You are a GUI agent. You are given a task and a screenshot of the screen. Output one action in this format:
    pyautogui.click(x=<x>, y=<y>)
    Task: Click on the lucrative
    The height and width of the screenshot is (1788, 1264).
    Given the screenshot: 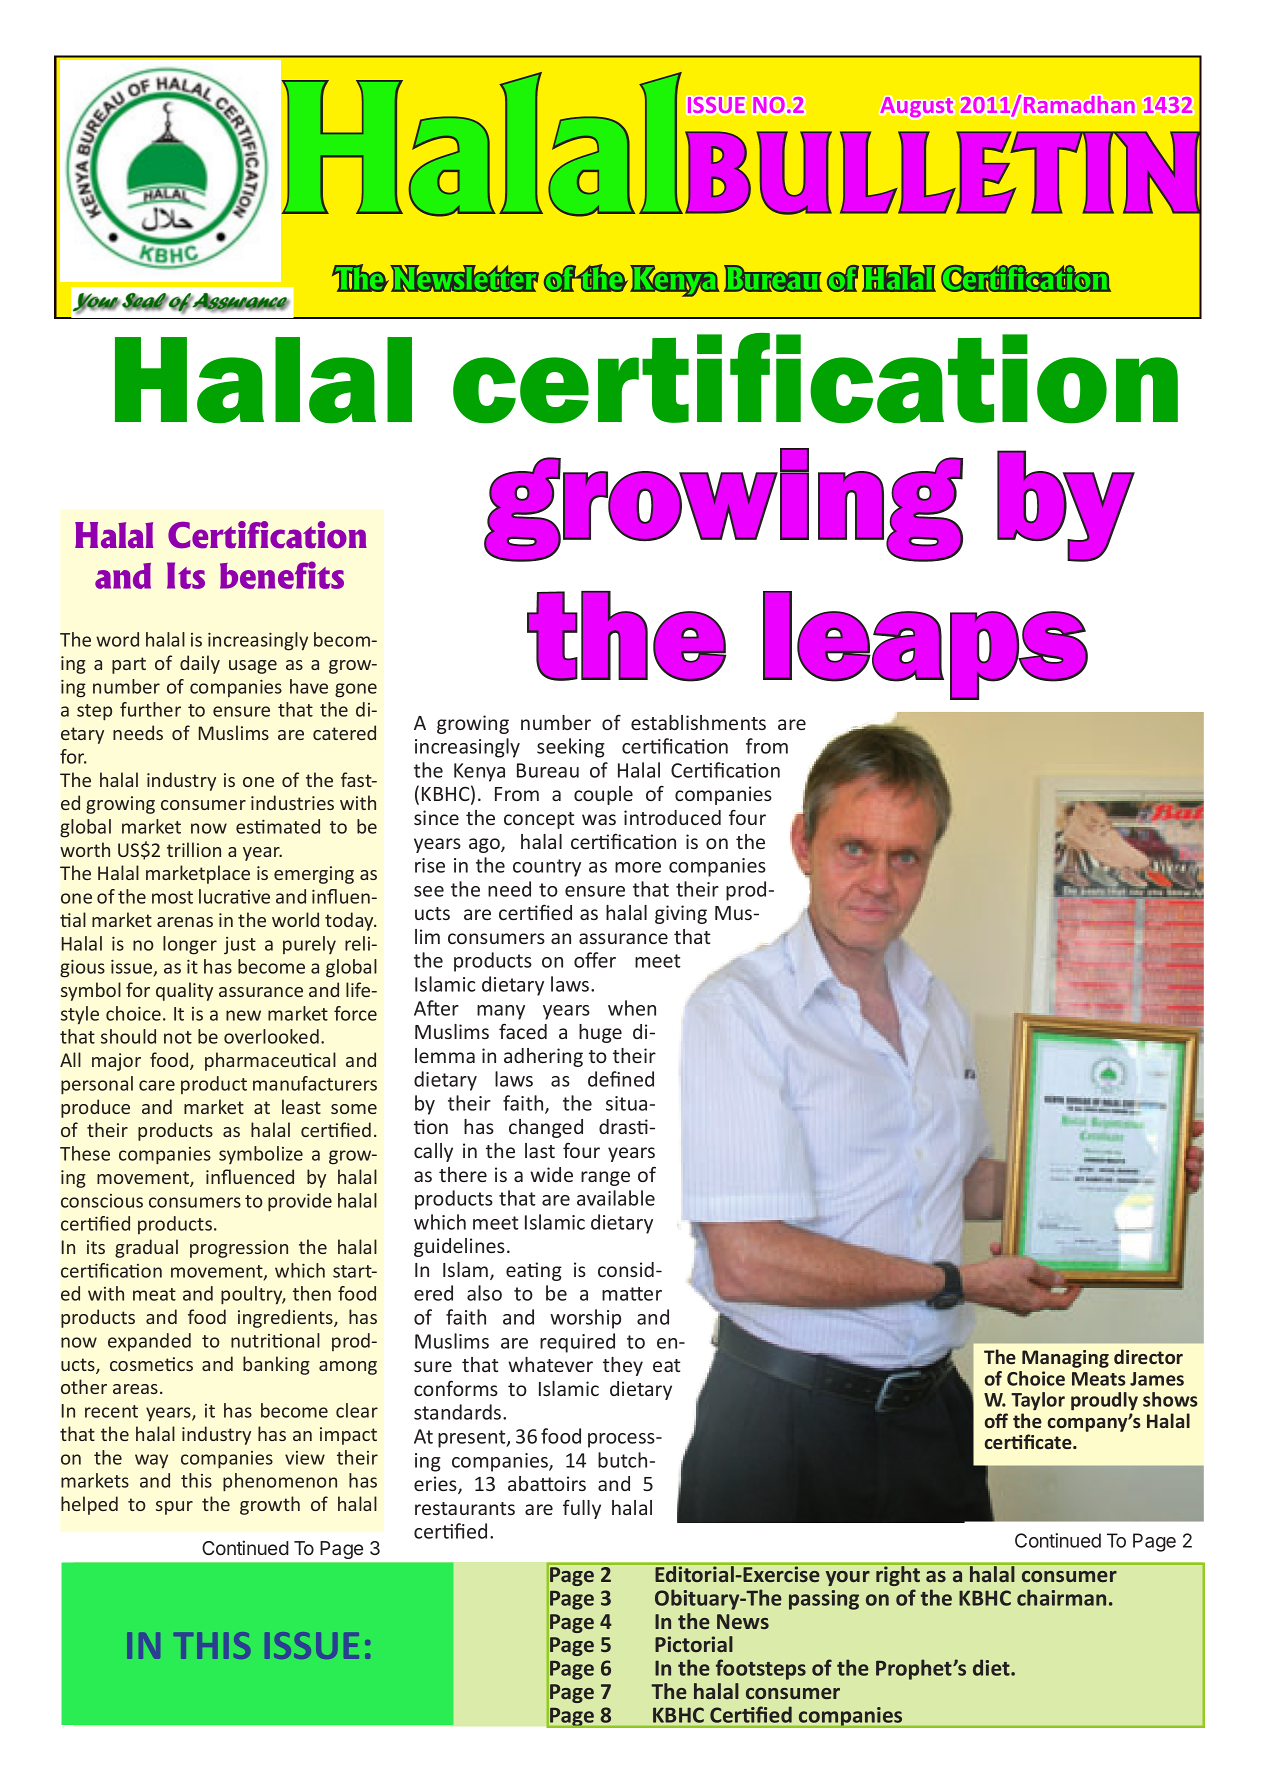 What is the action you would take?
    pyautogui.click(x=234, y=896)
